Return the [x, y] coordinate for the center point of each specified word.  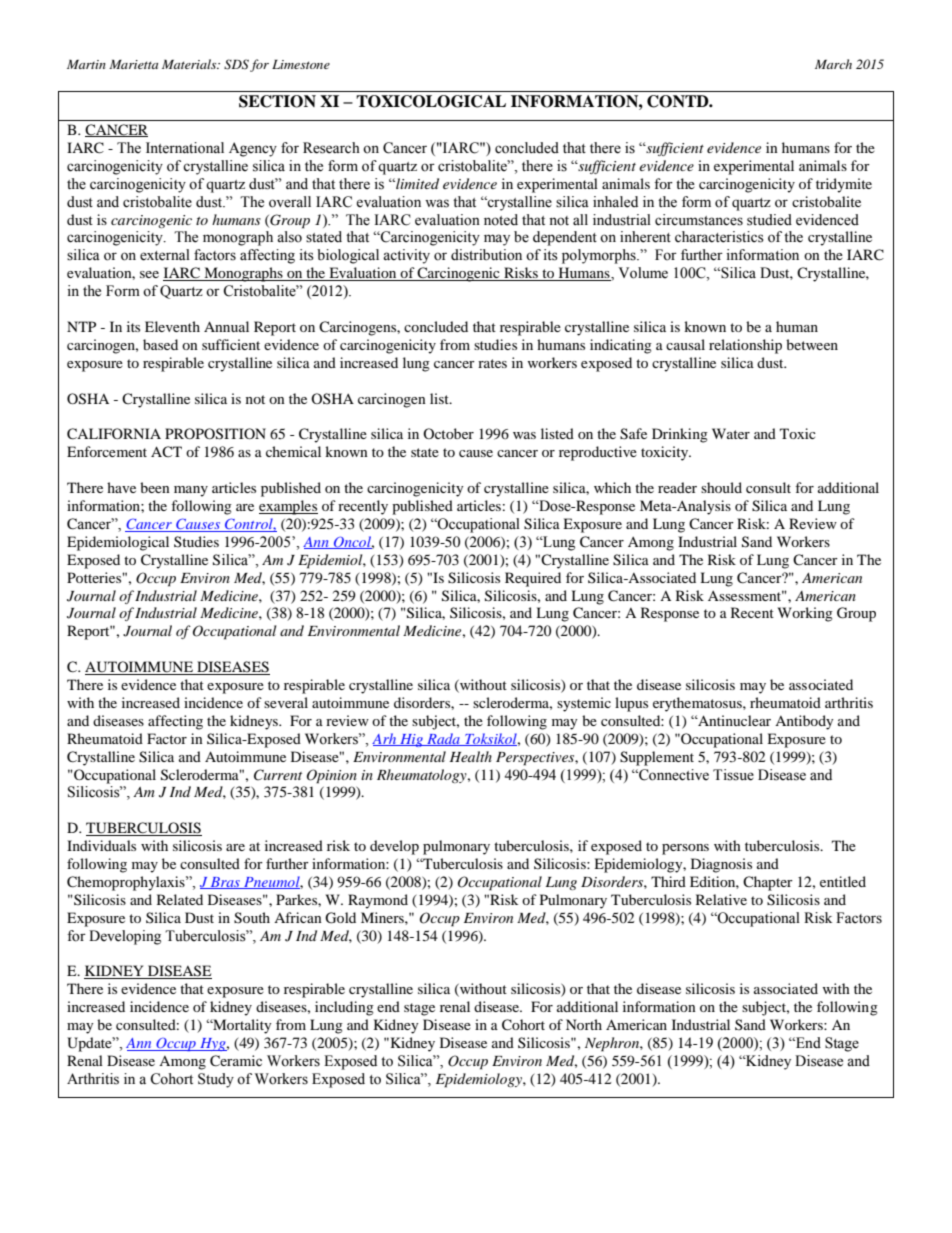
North [584, 1024]
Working [805, 614]
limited [416, 183]
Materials [190, 64]
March [833, 64]
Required [533, 579]
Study [216, 1080]
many [191, 491]
